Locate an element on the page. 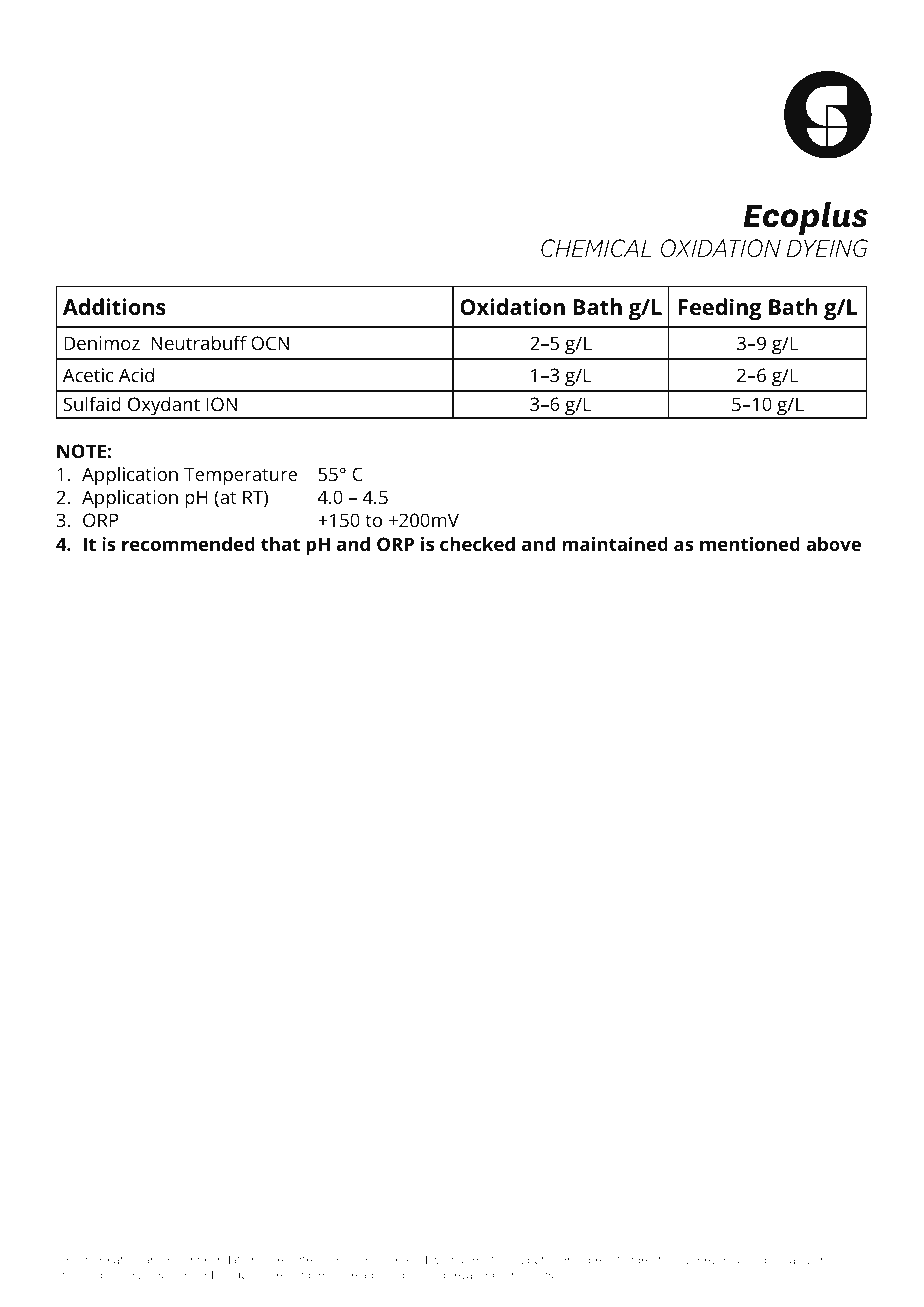 The height and width of the document is (1307, 924). possible is located at coordinates (759, 1260).
